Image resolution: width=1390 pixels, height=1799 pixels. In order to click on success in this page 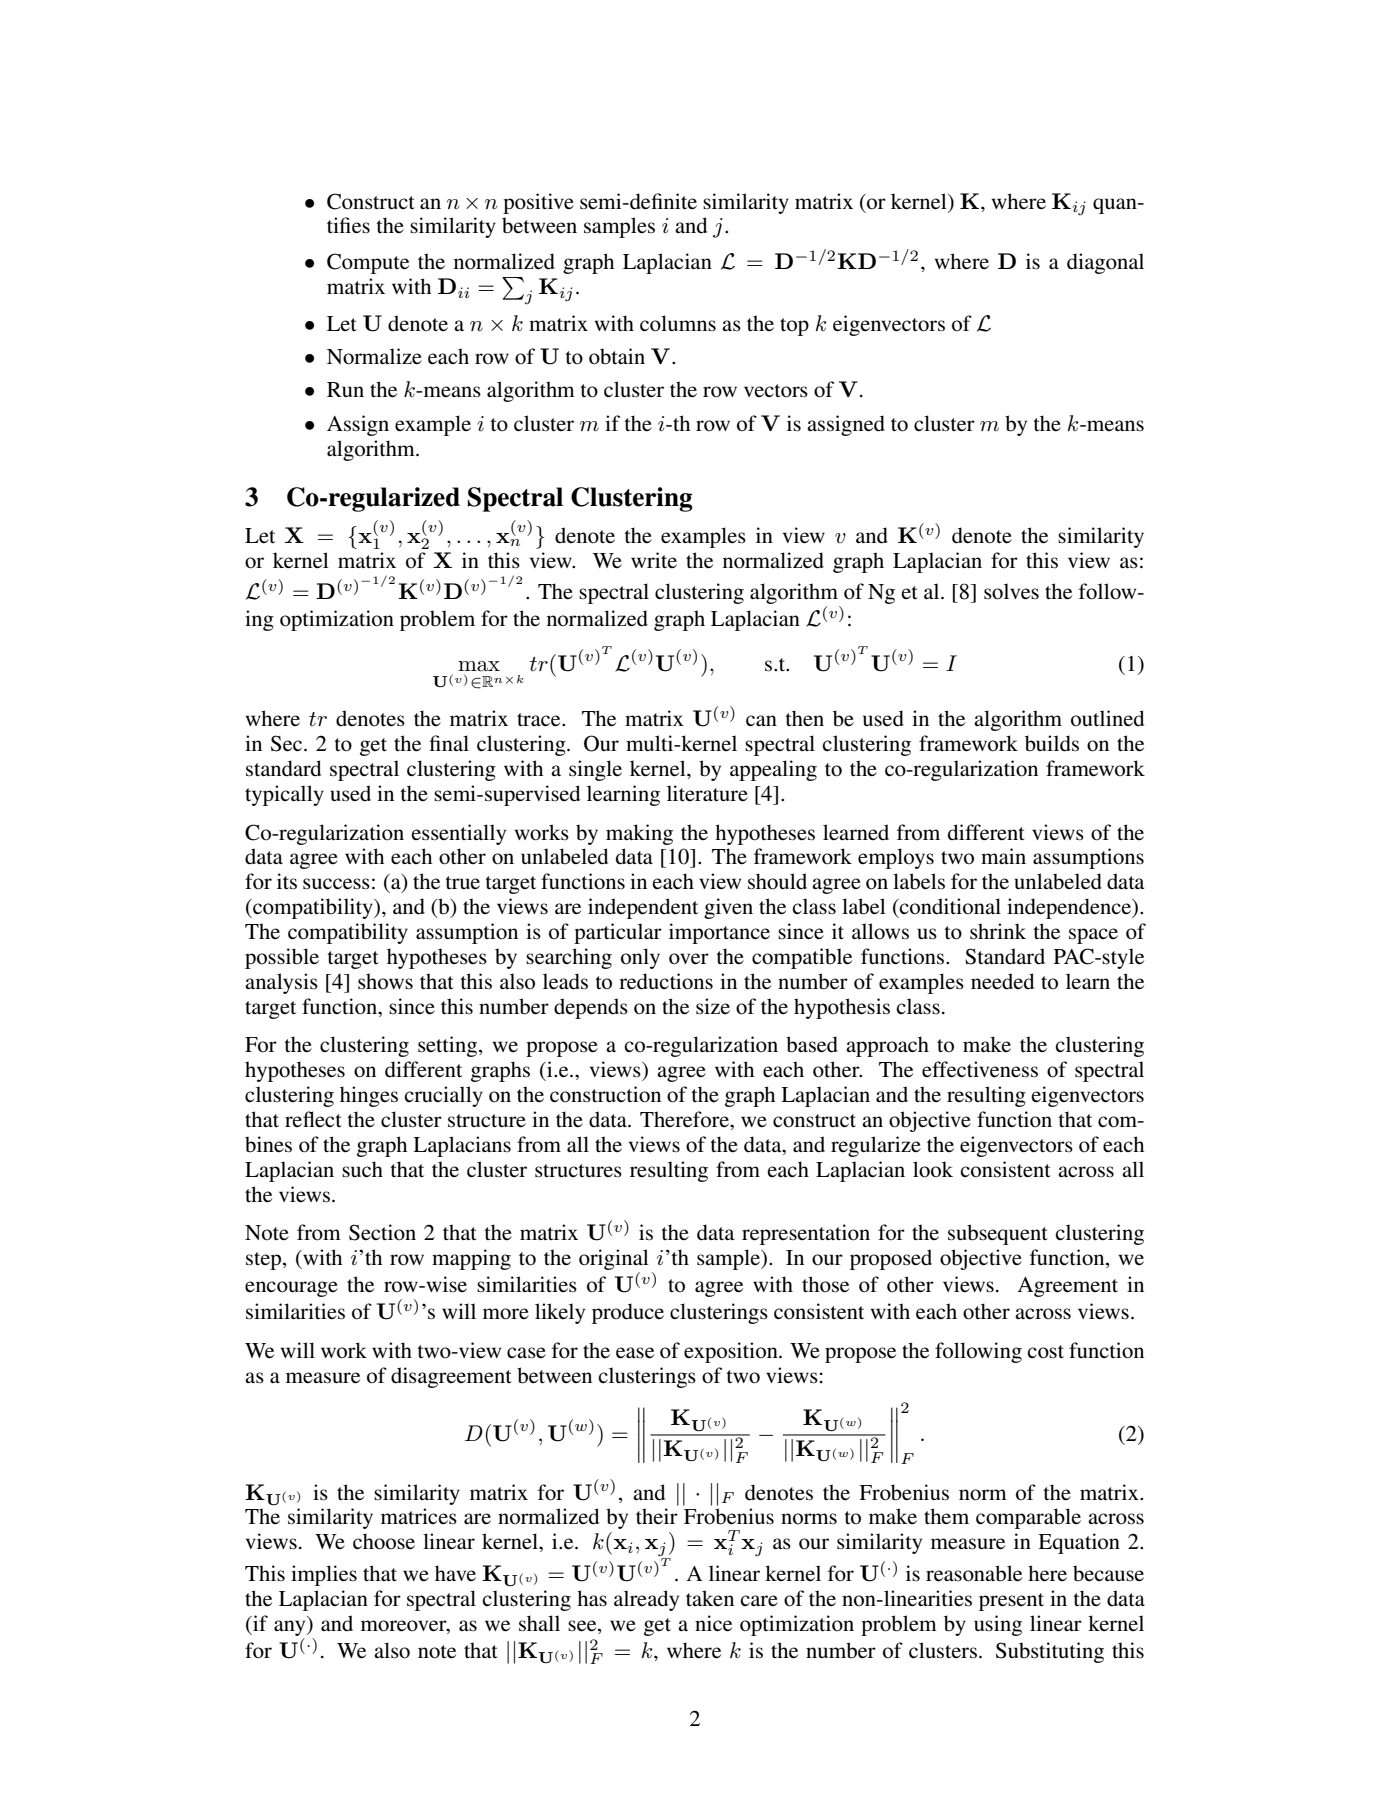, I will do `click(336, 884)`.
